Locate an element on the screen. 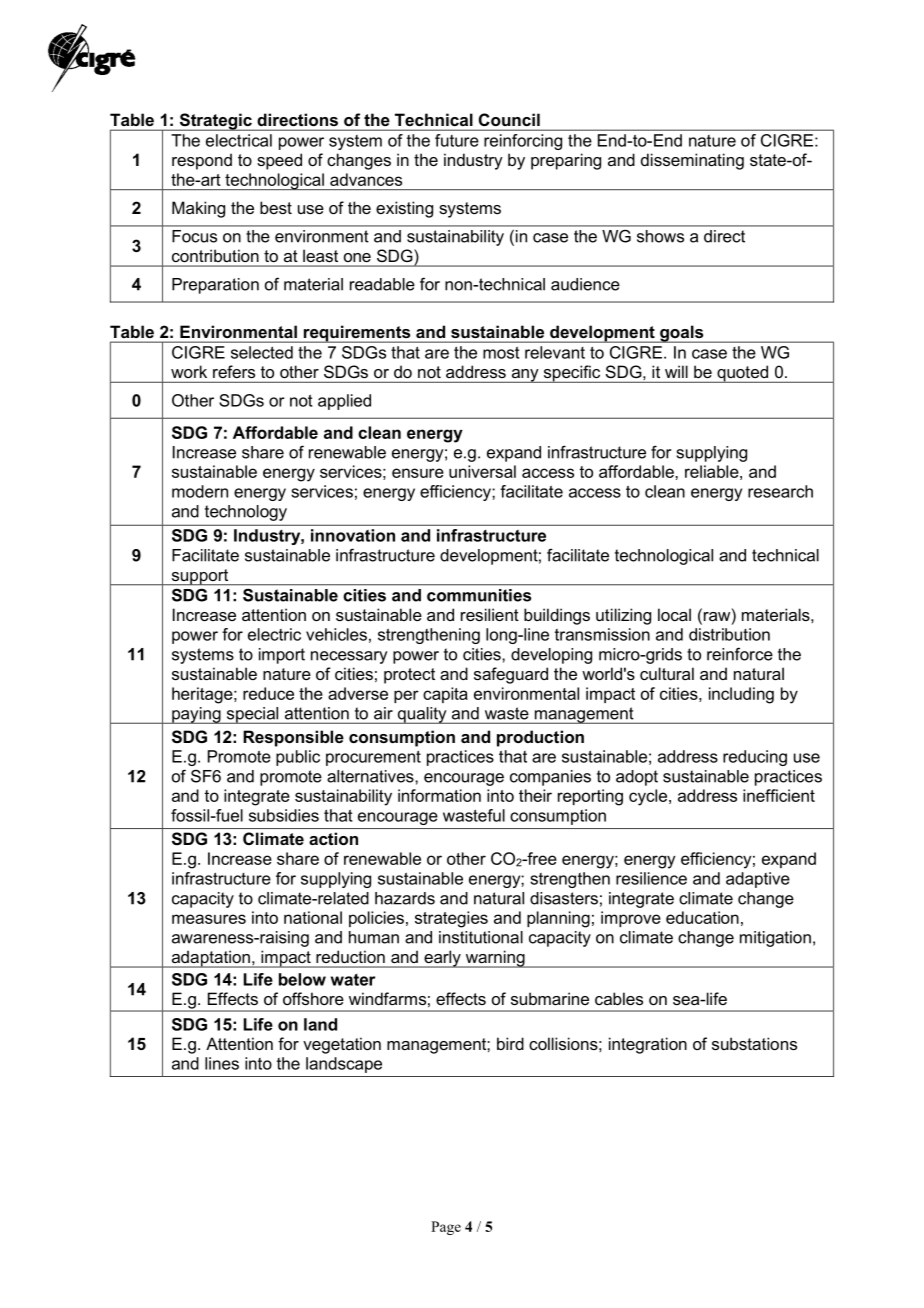 The height and width of the screenshot is (1308, 924). Page is located at coordinates (446, 1228).
